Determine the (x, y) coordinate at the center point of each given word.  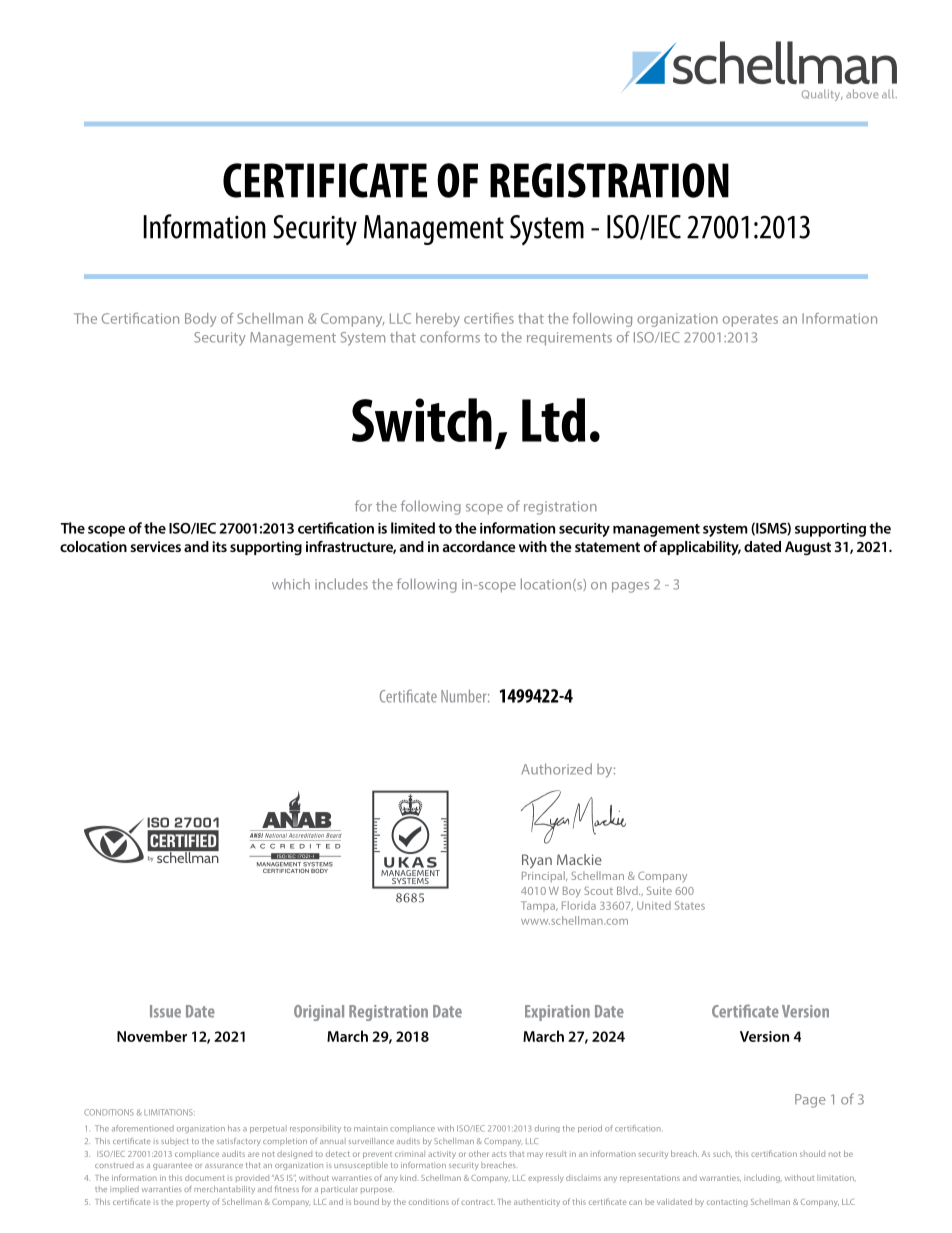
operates (750, 320)
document (205, 1178)
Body (200, 320)
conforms (450, 337)
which (291, 584)
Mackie (579, 859)
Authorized (556, 769)
